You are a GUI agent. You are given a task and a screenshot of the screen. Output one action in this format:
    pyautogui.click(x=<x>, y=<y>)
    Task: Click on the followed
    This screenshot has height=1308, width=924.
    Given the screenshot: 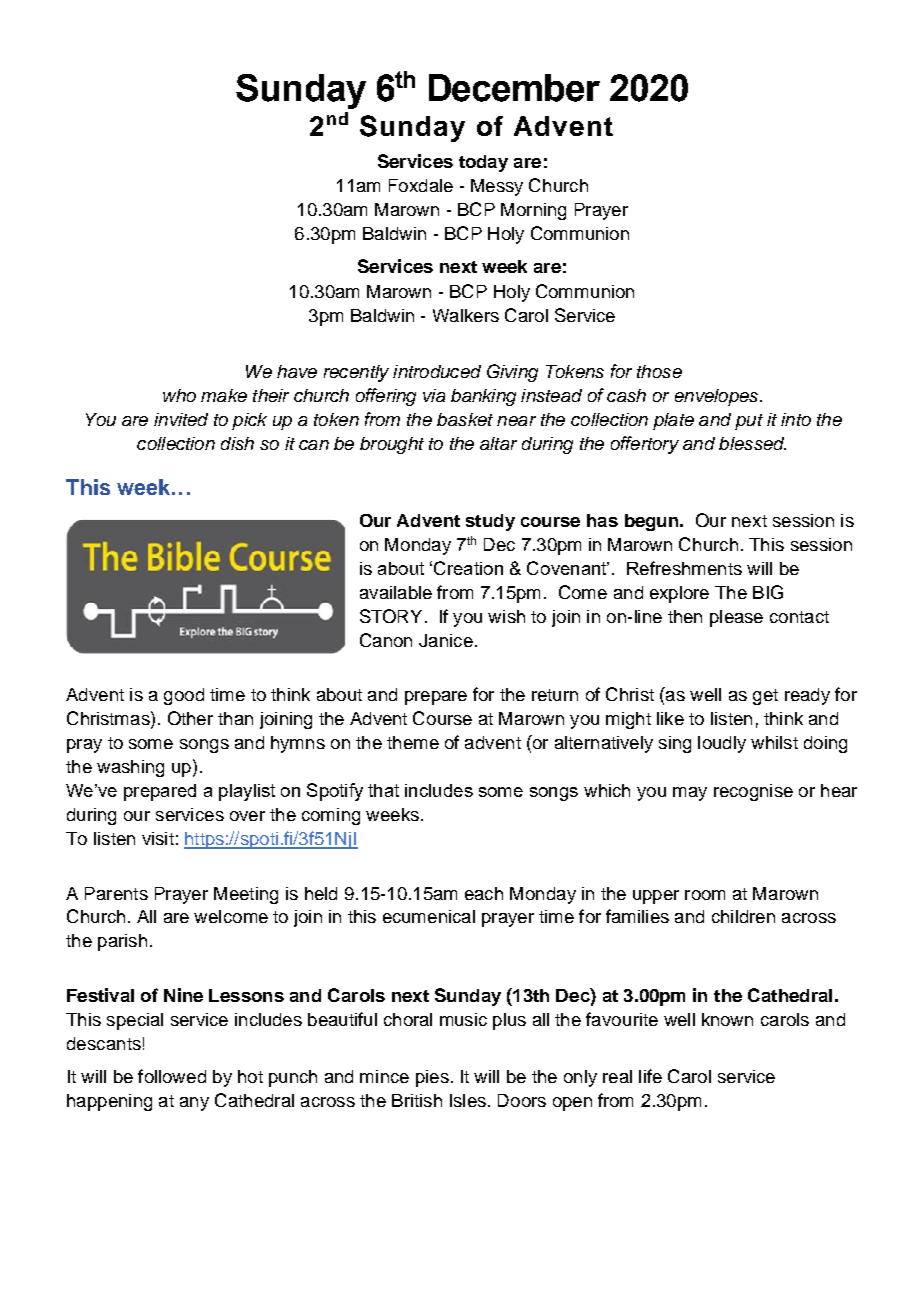 What is the action you would take?
    pyautogui.click(x=172, y=1076)
